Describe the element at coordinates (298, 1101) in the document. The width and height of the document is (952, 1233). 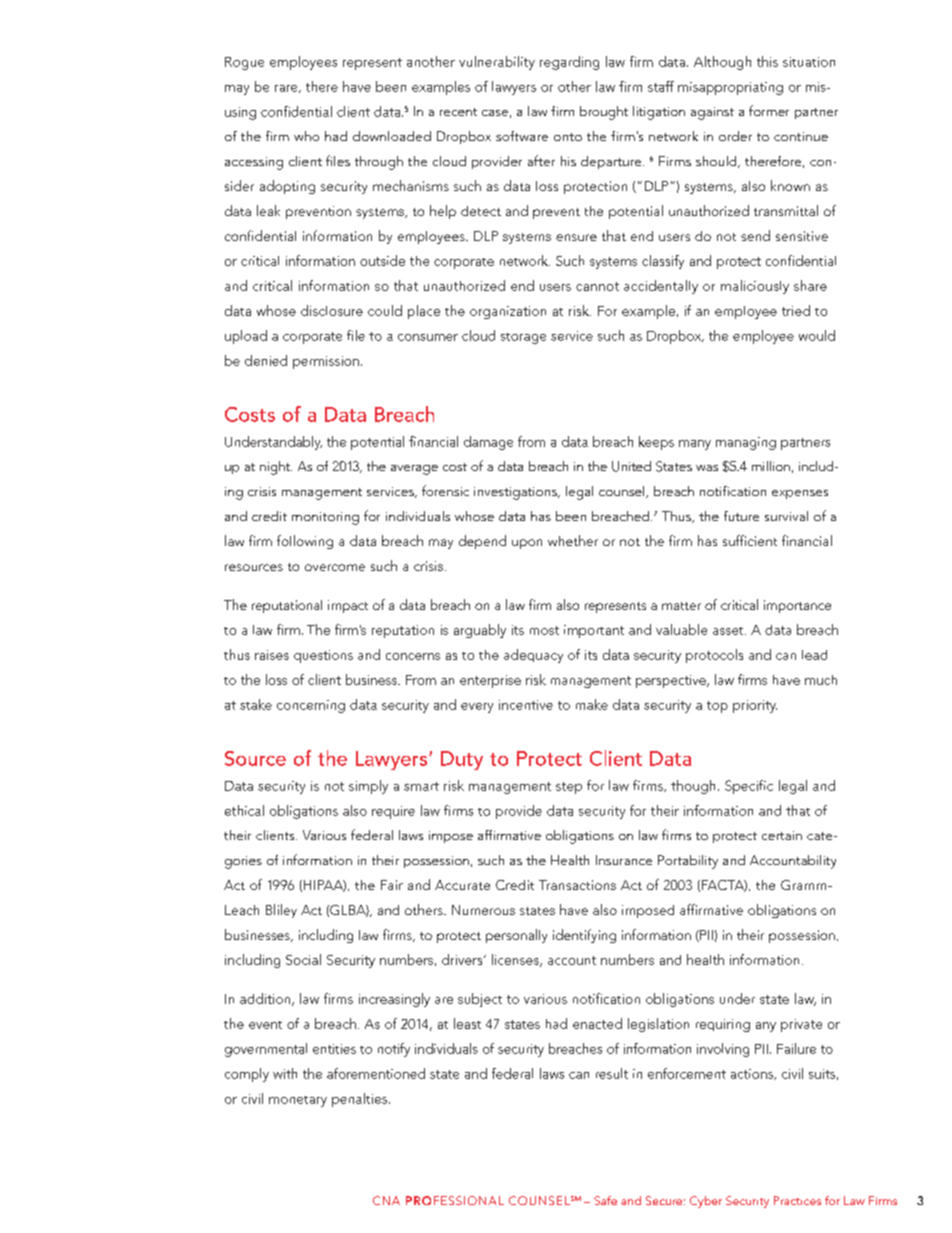
I see `monetary` at that location.
